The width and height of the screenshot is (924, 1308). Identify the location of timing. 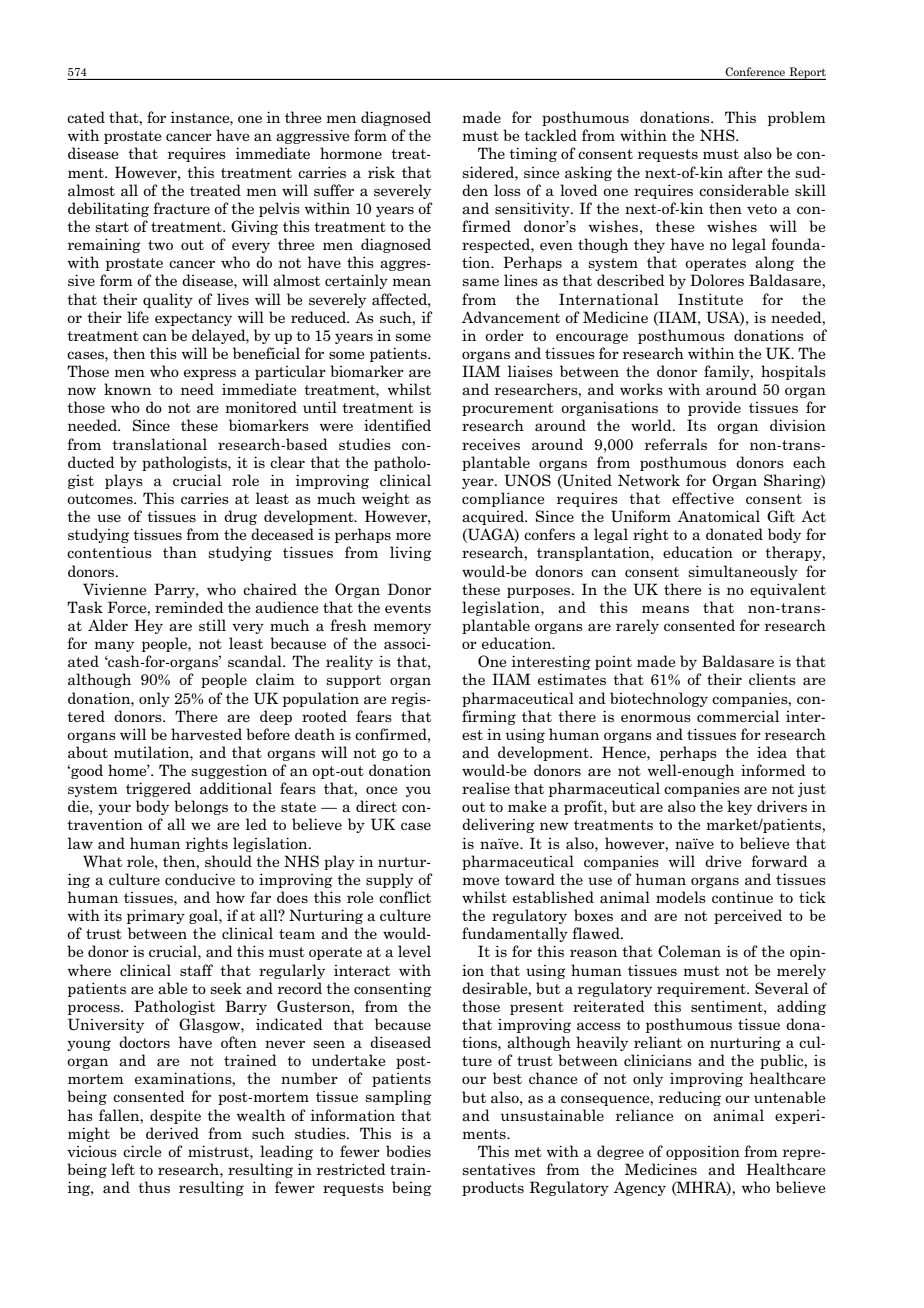
(533, 154).
